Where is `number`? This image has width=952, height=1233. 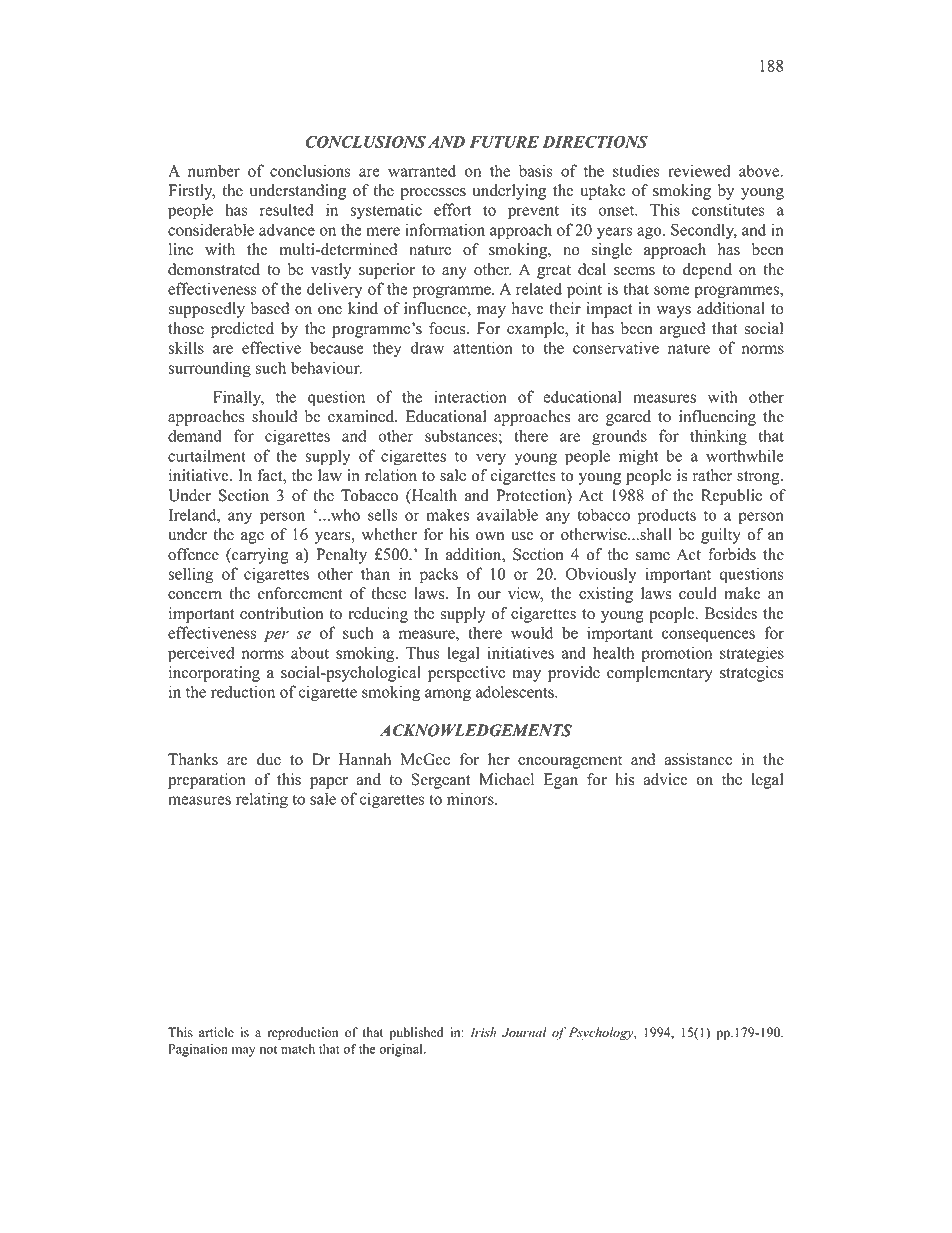
number is located at coordinates (214, 170).
